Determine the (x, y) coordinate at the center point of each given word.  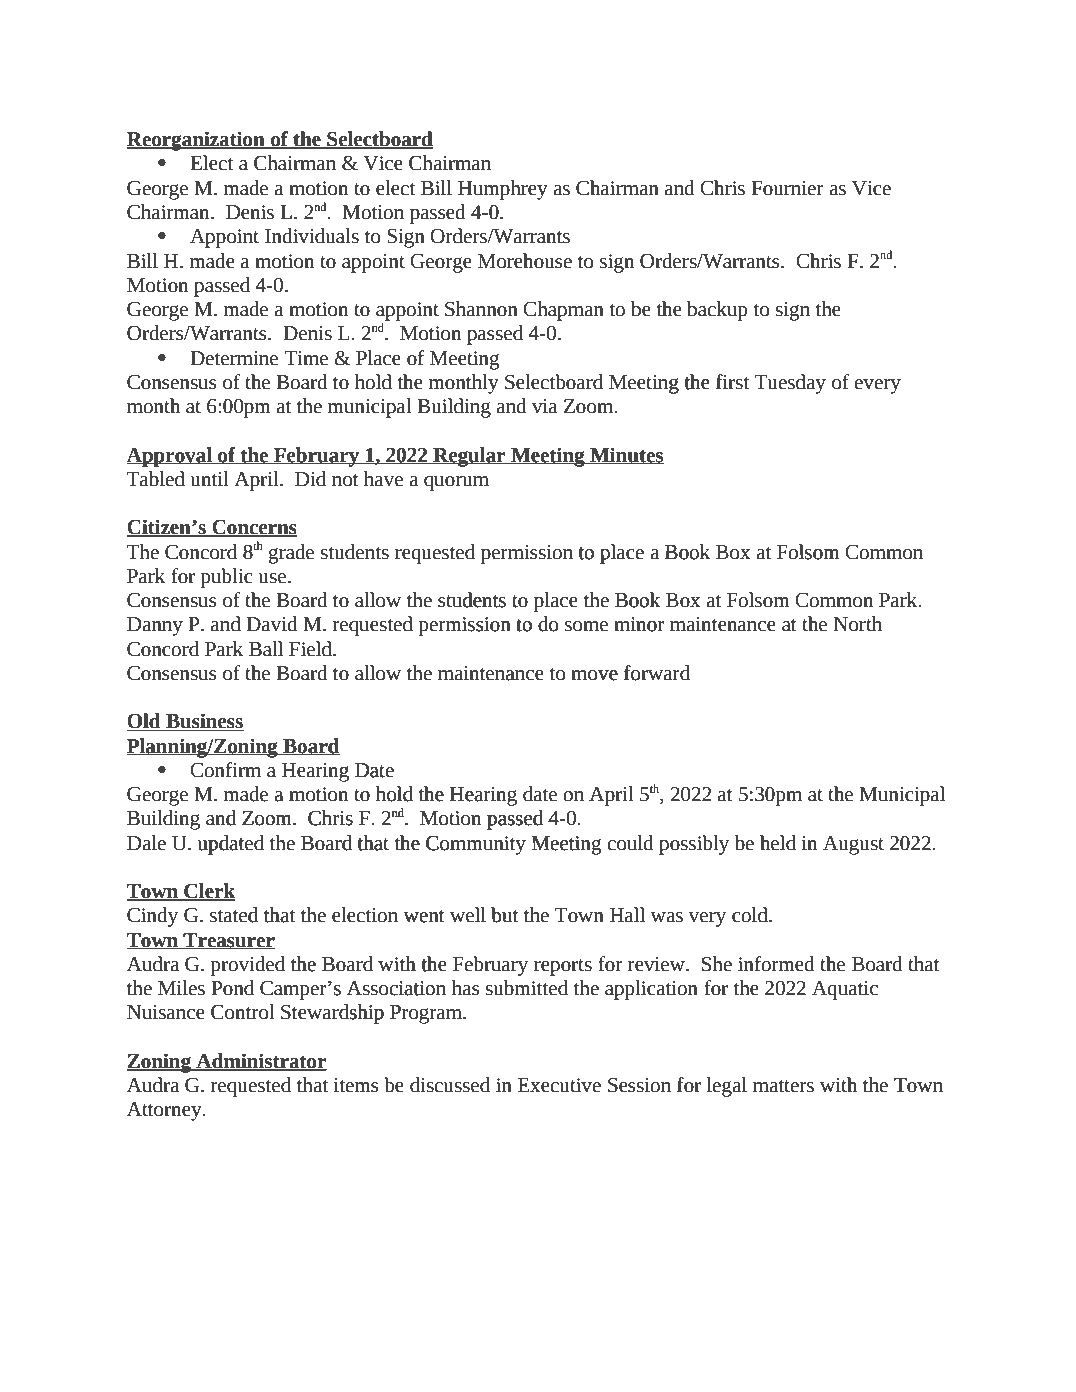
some (586, 626)
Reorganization (197, 141)
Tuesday (790, 384)
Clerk (209, 892)
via (545, 406)
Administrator (260, 1062)
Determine (234, 358)
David (272, 624)
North (857, 624)
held (778, 843)
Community (476, 845)
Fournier (787, 188)
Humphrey (503, 190)
